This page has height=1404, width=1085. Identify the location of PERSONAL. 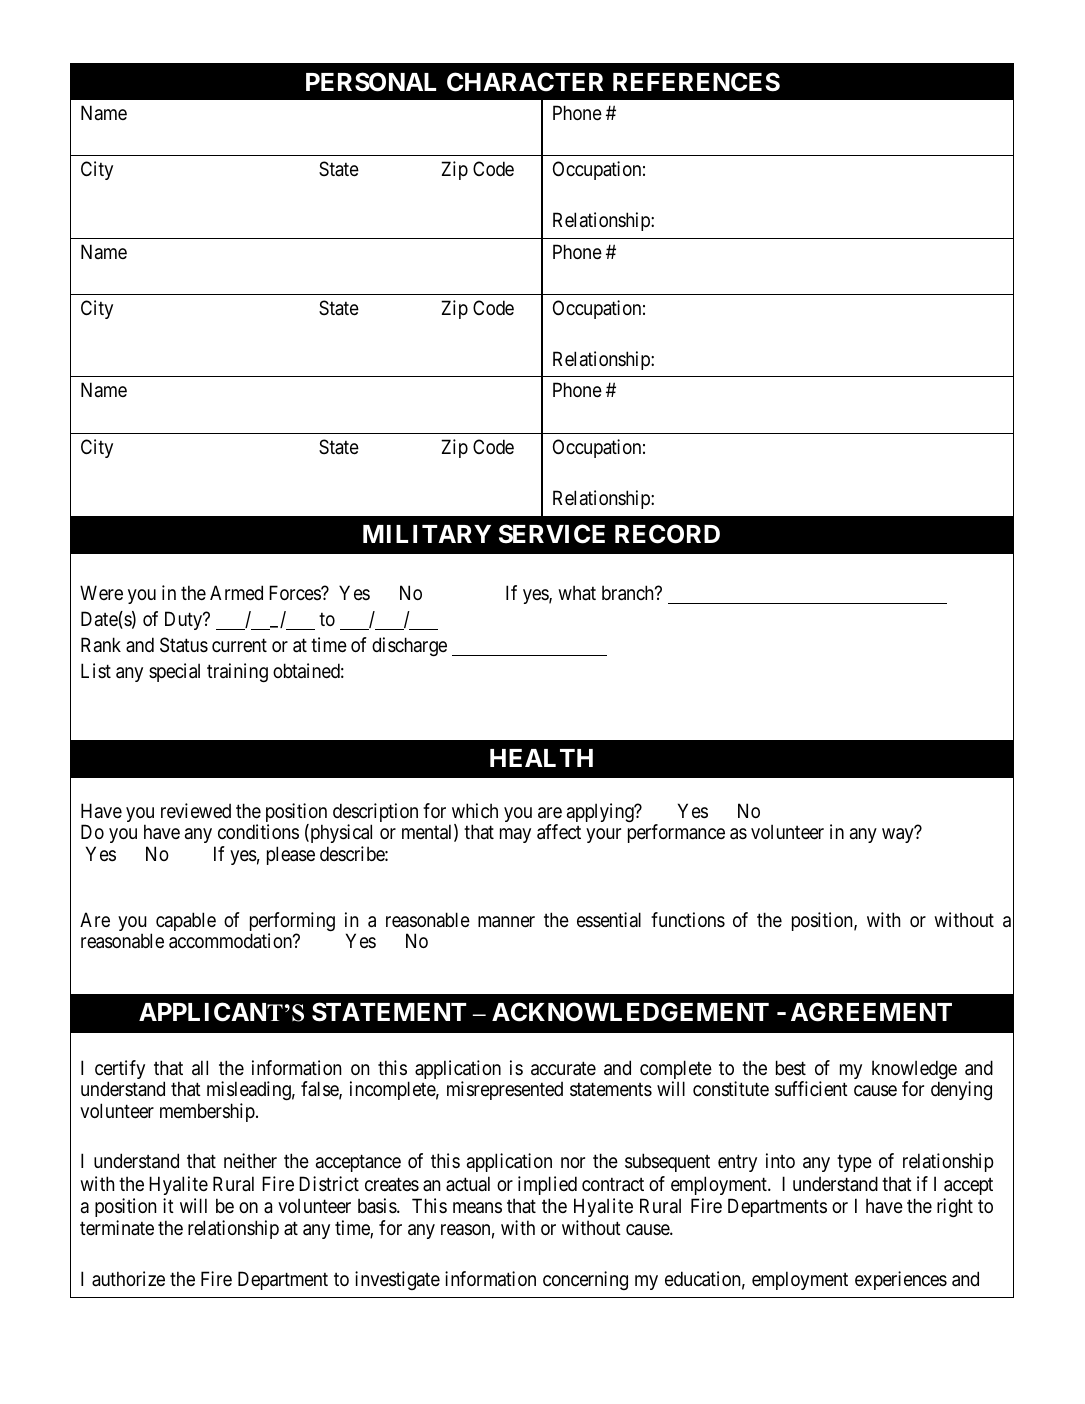
(371, 82).
